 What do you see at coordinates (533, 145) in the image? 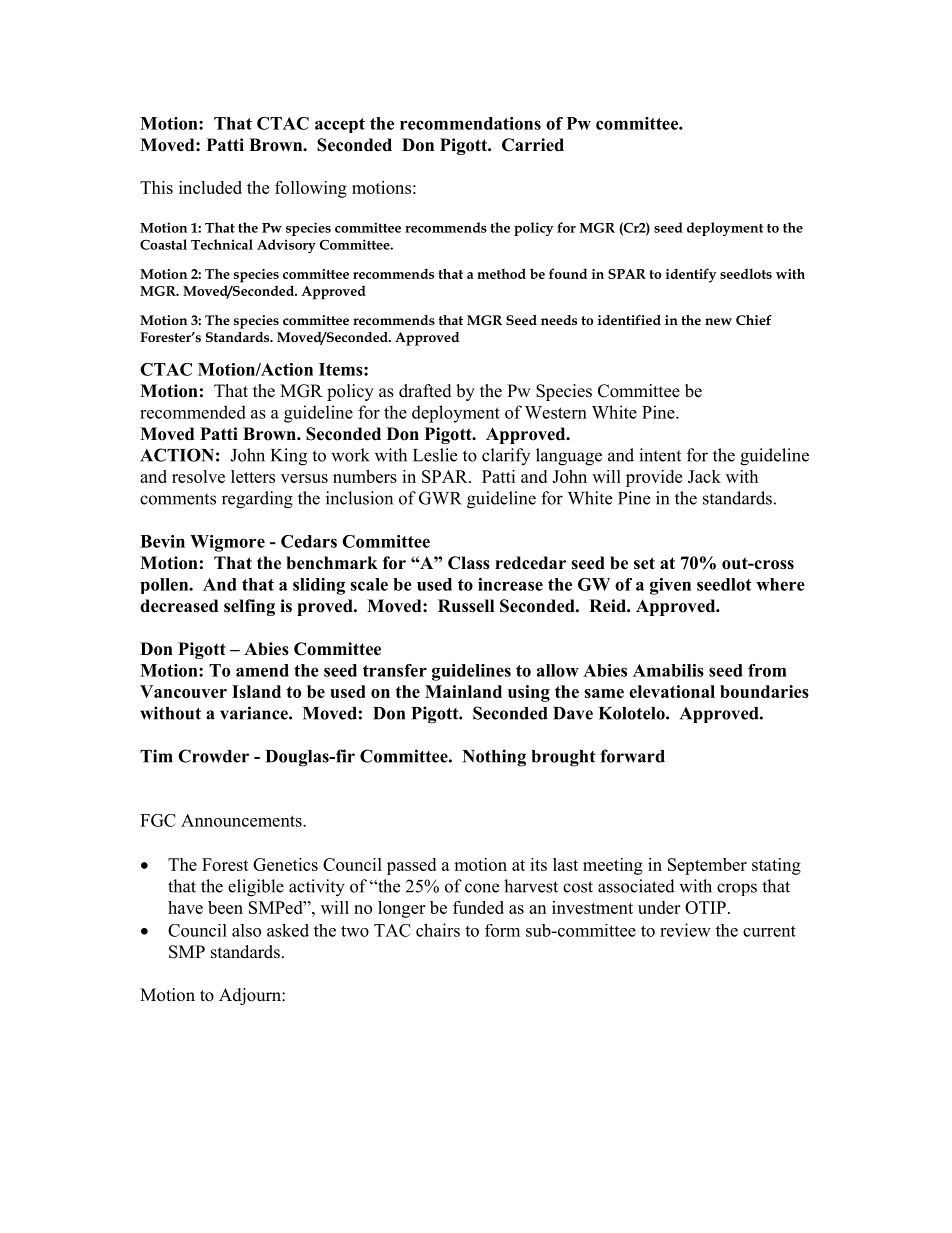
I see `Carried` at bounding box center [533, 145].
